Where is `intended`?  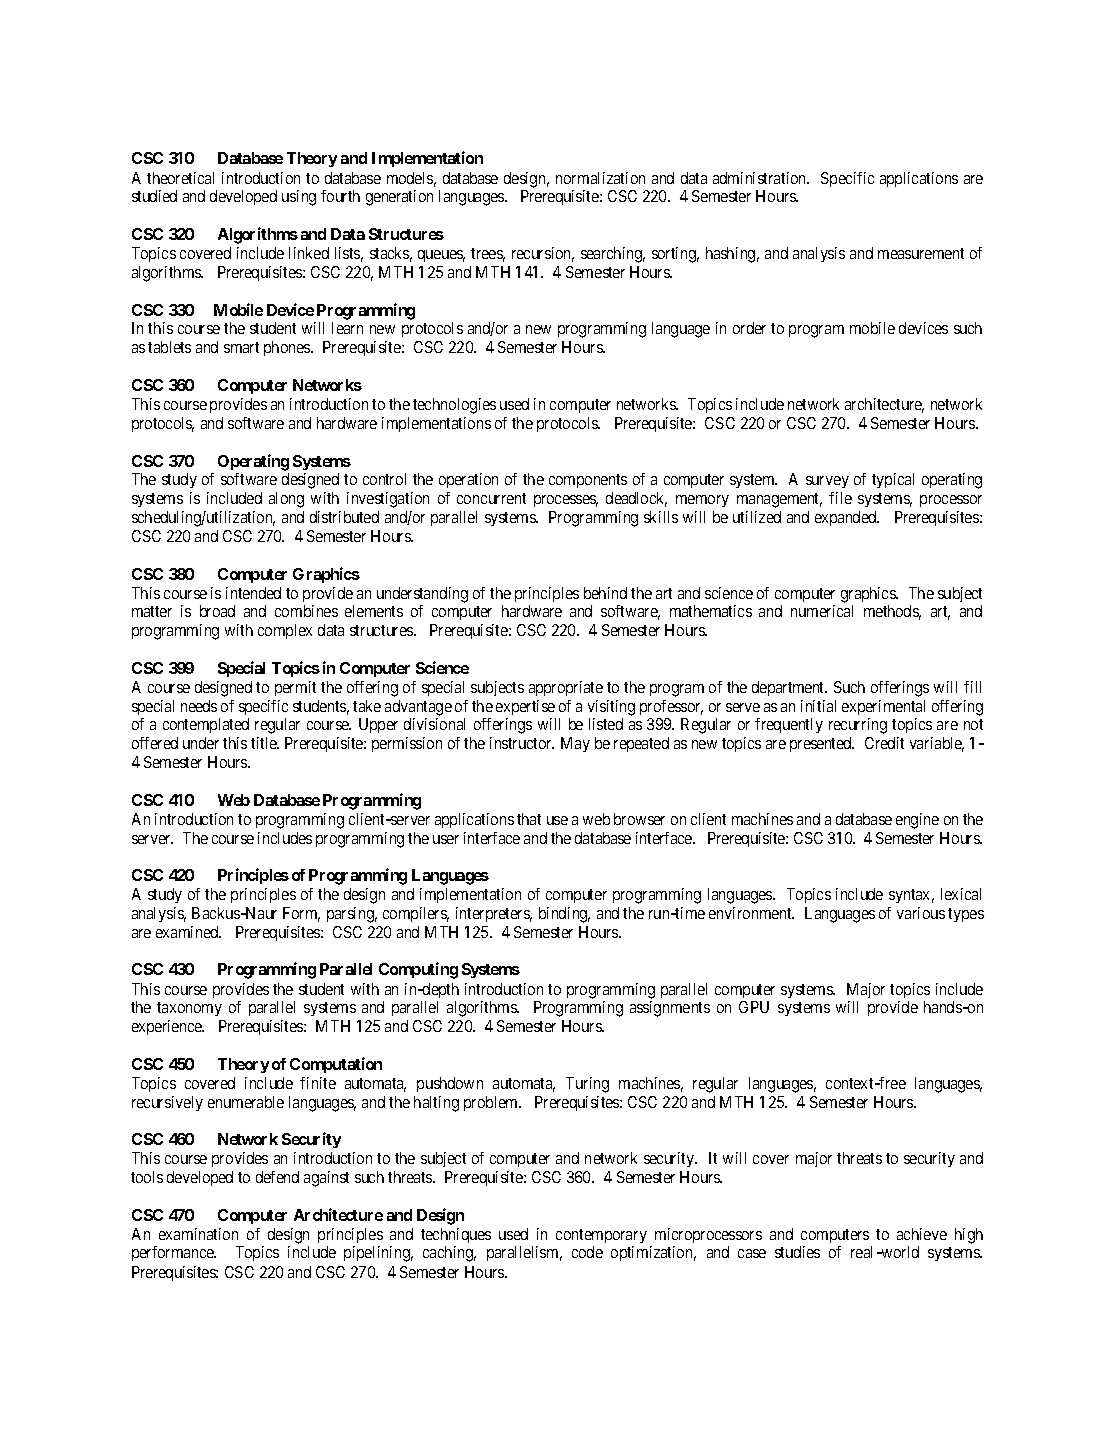
intended is located at coordinates (253, 593).
